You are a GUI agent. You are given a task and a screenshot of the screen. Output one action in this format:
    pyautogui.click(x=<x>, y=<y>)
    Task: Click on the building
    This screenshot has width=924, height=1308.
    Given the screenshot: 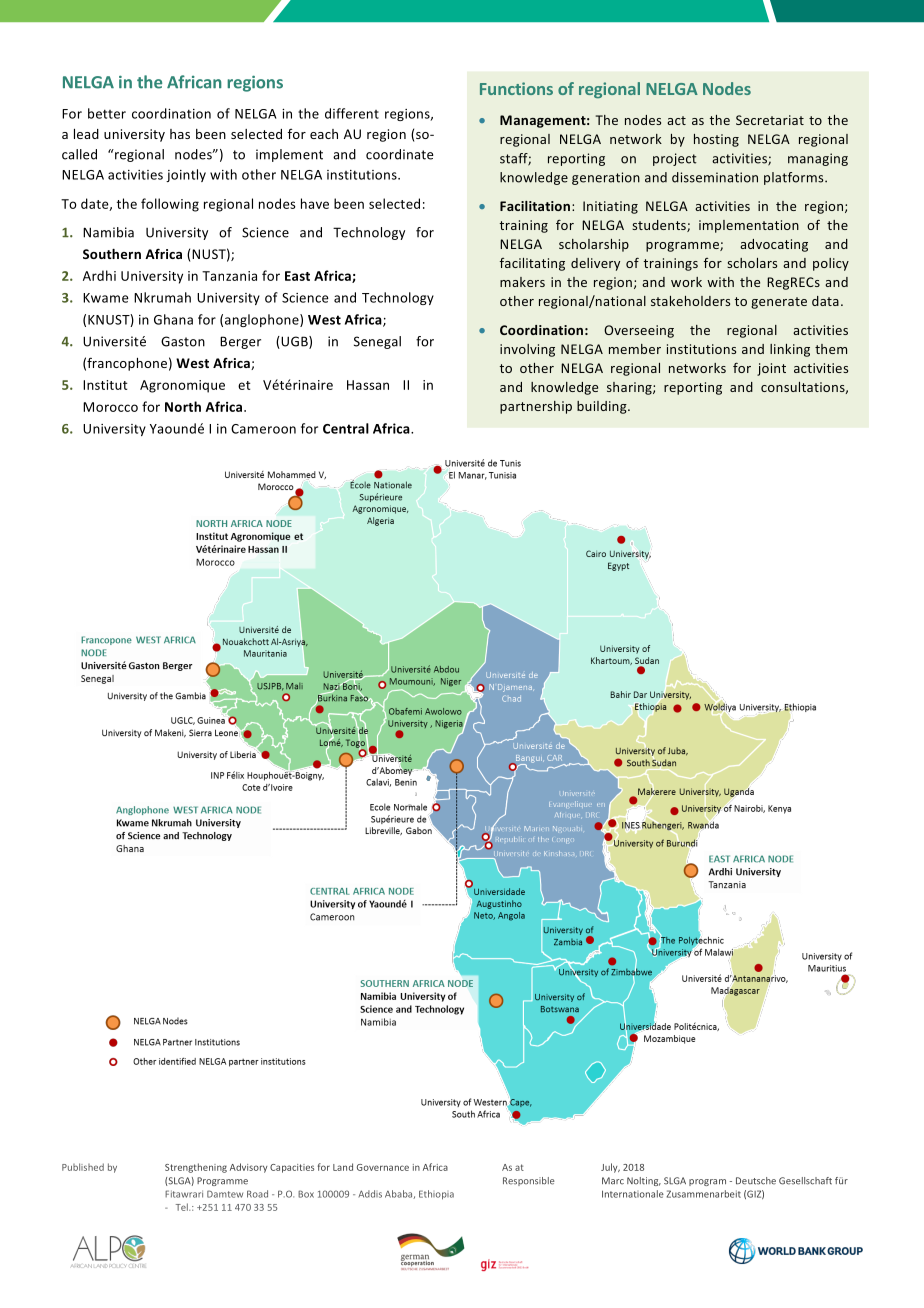 What is the action you would take?
    pyautogui.click(x=603, y=407)
